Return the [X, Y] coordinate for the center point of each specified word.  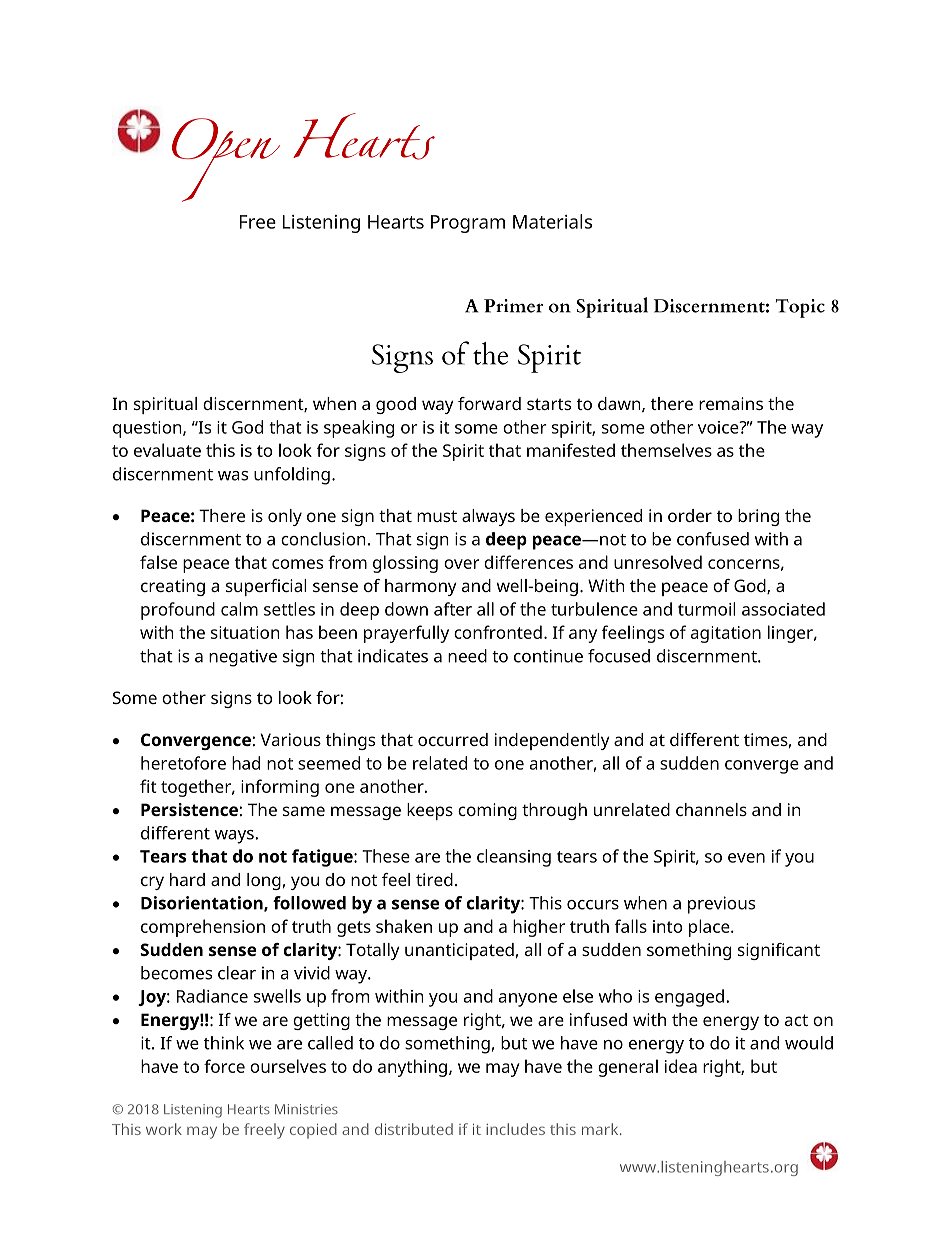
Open [226, 160]
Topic [800, 308]
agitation [726, 634]
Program [468, 224]
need [467, 656]
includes [515, 1129]
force [224, 1066]
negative [243, 658]
